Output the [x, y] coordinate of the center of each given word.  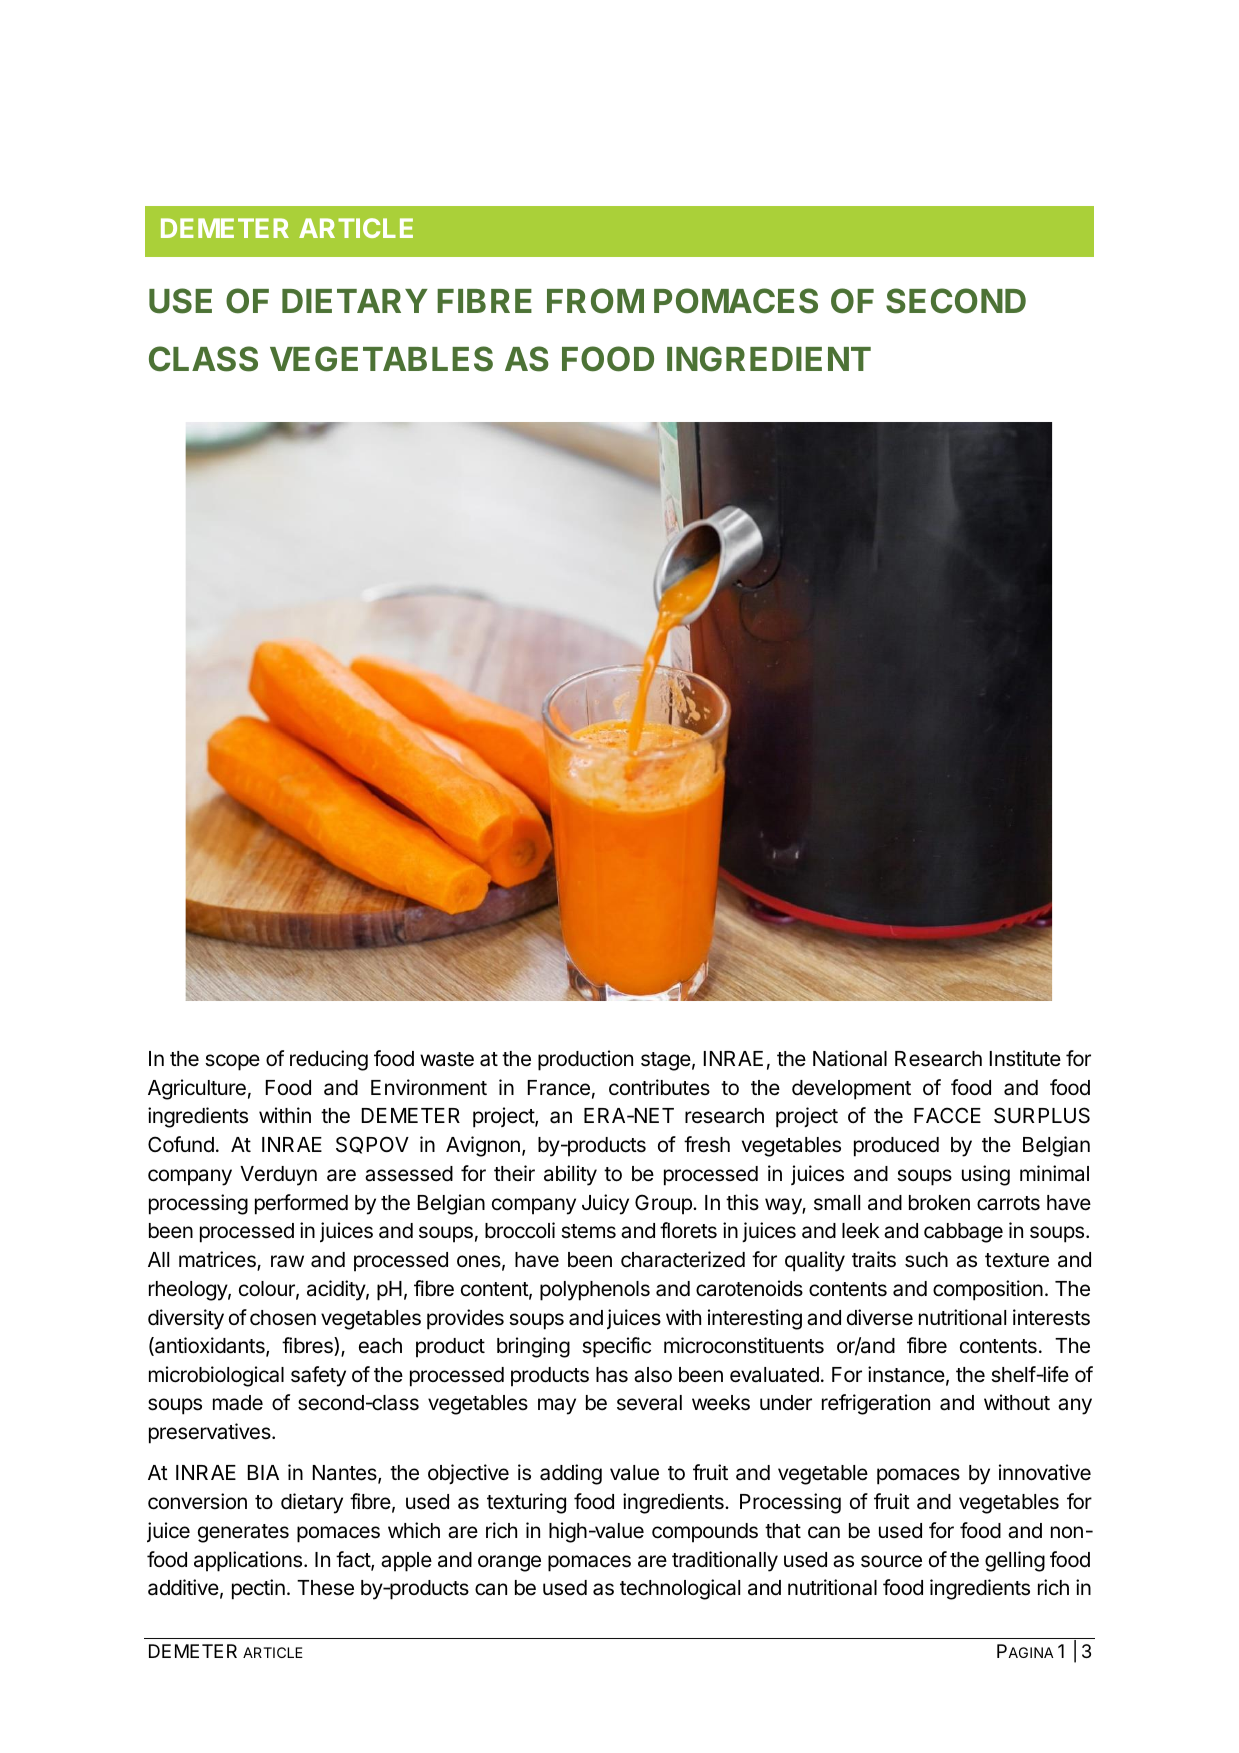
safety [318, 1376]
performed [301, 1204]
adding [571, 1474]
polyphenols [595, 1291]
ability [570, 1175]
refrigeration [876, 1404]
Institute [1025, 1058]
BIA [263, 1472]
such [926, 1260]
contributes [659, 1087]
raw [287, 1261]
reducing [329, 1060]
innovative [1045, 1472]
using [986, 1175]
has [612, 1375]
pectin [258, 1589]
